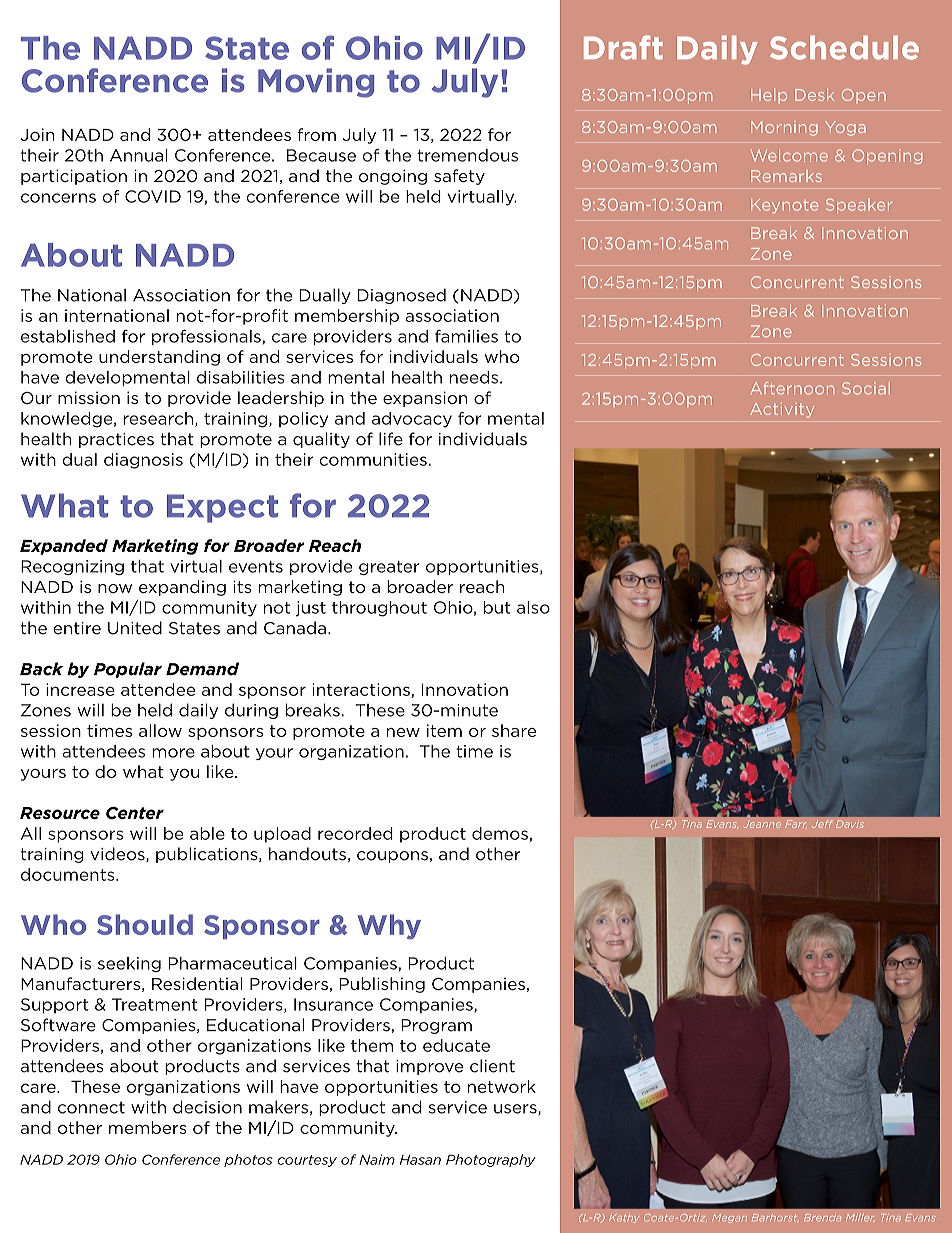 This screenshot has height=1233, width=952. I want to click on Annual, so click(138, 155).
